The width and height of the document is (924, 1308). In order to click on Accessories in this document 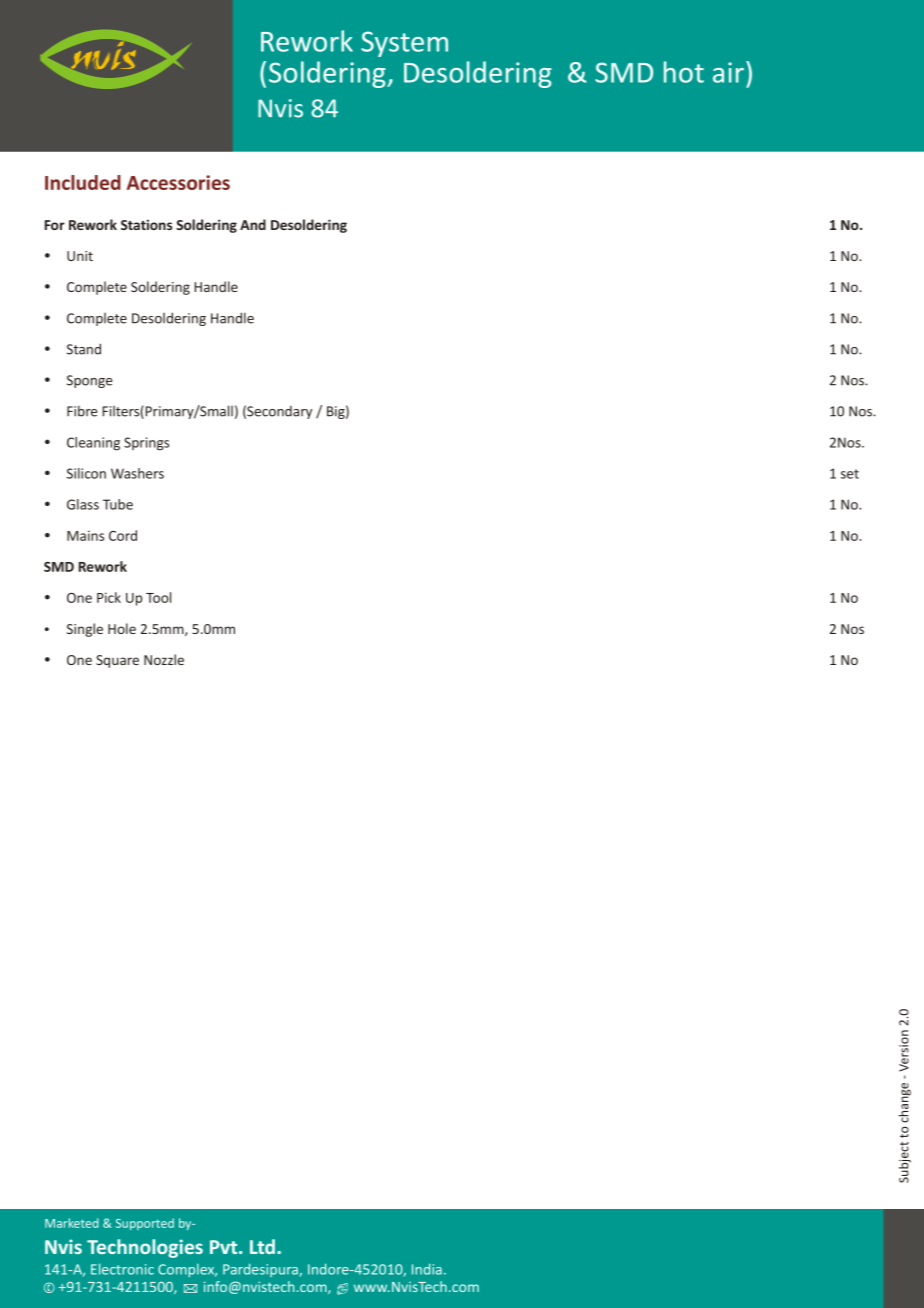, I will do `click(178, 182)`.
